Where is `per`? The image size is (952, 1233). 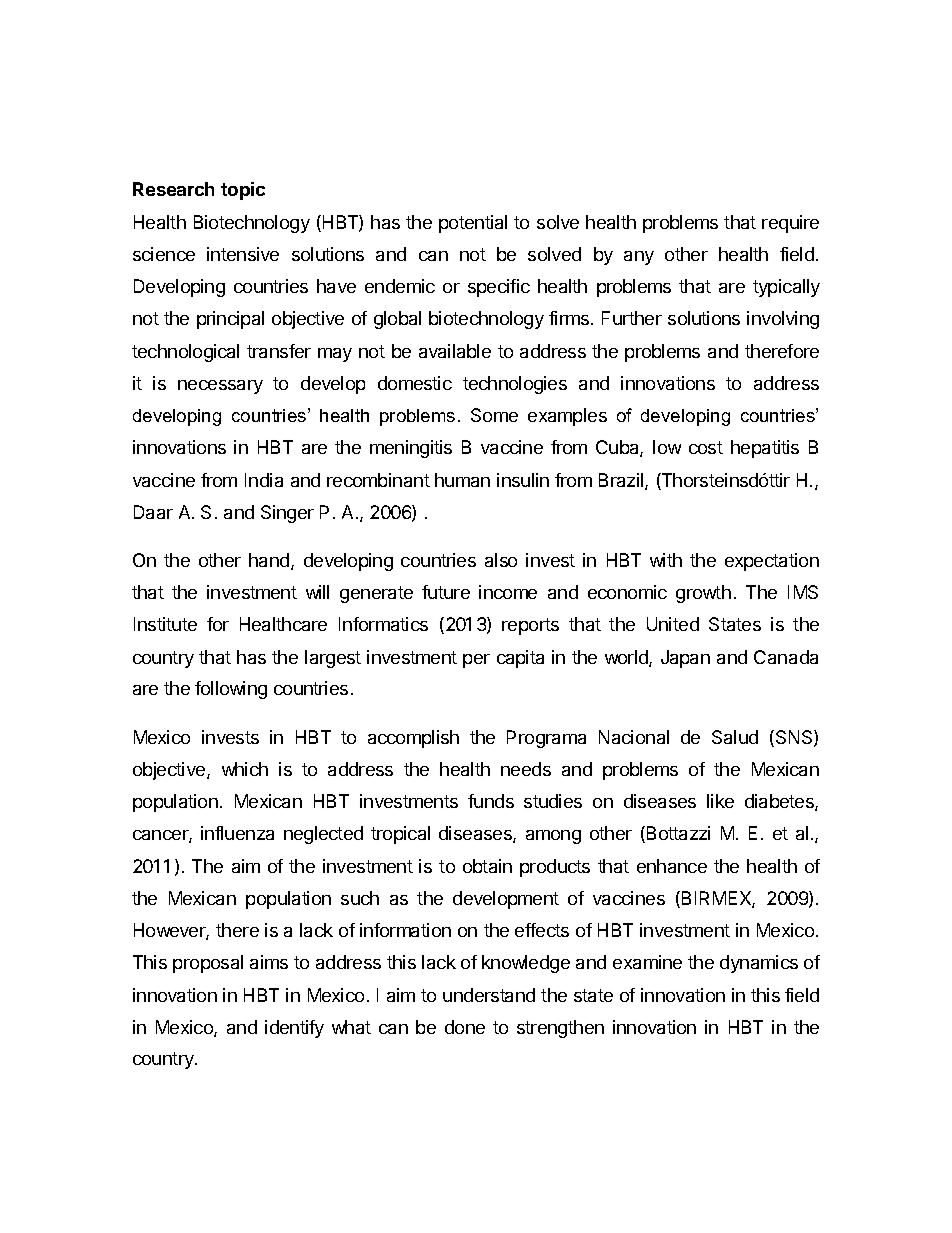
per is located at coordinates (476, 661).
